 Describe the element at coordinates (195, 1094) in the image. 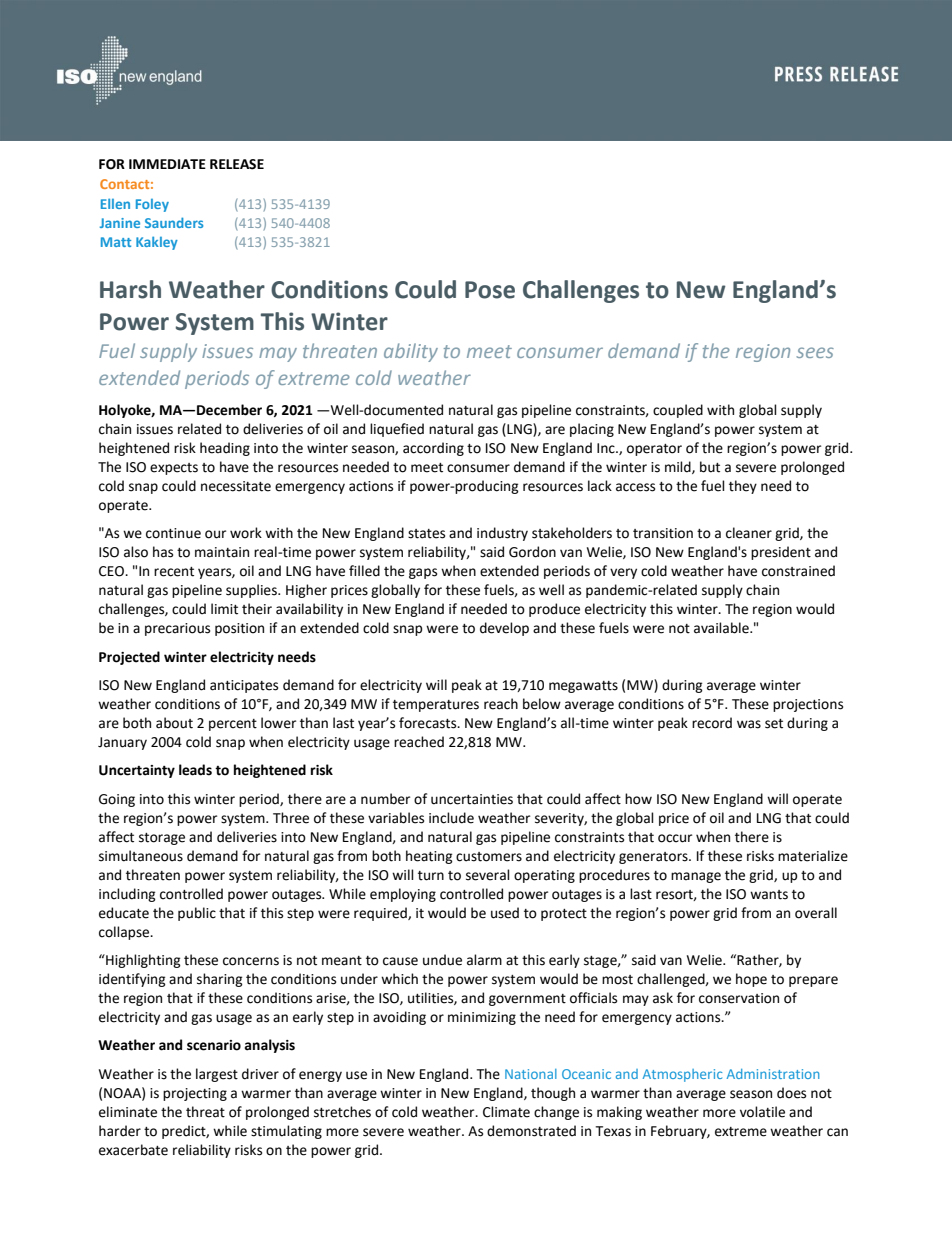

I see `projecting` at that location.
